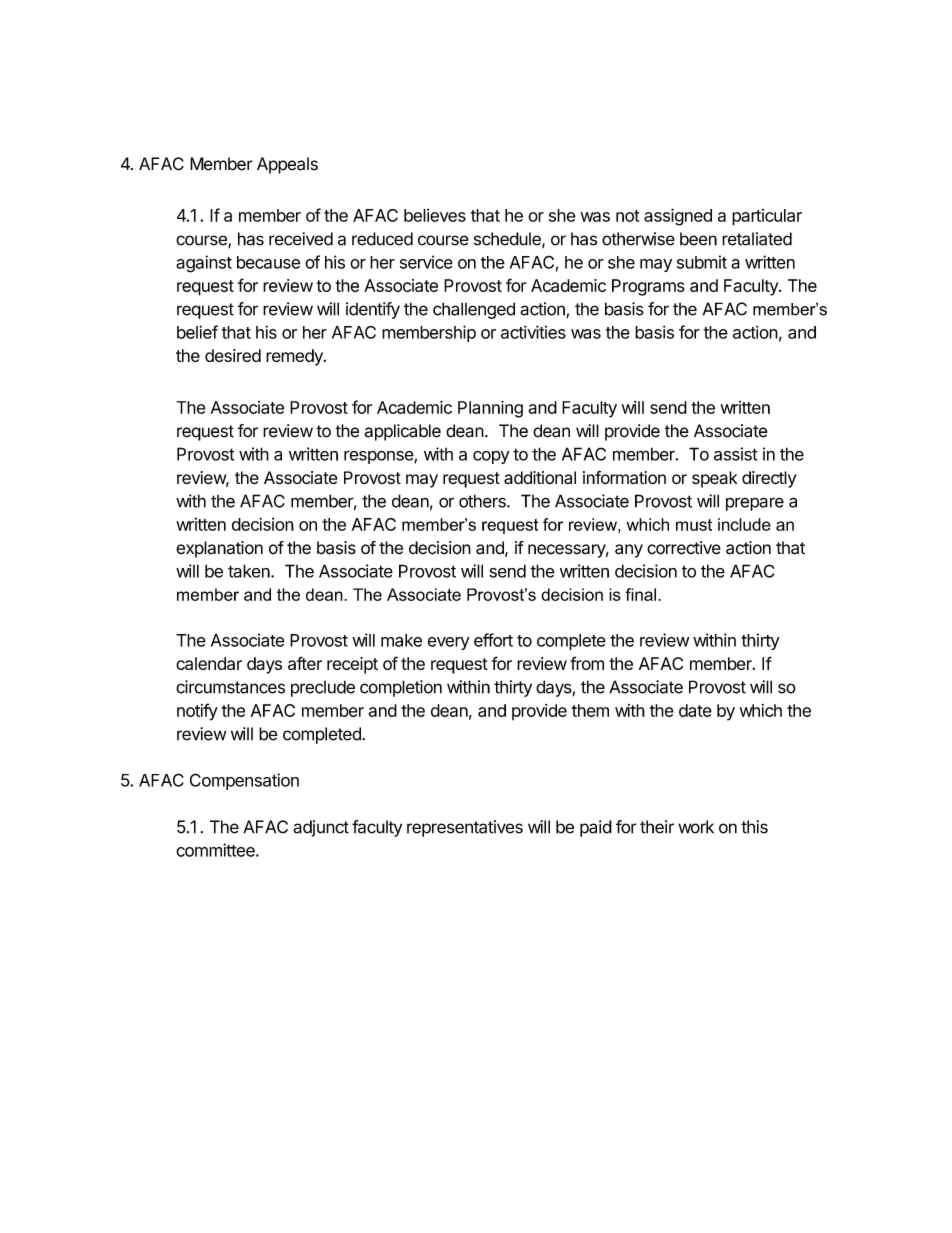 The image size is (952, 1233). I want to click on speak, so click(714, 479).
